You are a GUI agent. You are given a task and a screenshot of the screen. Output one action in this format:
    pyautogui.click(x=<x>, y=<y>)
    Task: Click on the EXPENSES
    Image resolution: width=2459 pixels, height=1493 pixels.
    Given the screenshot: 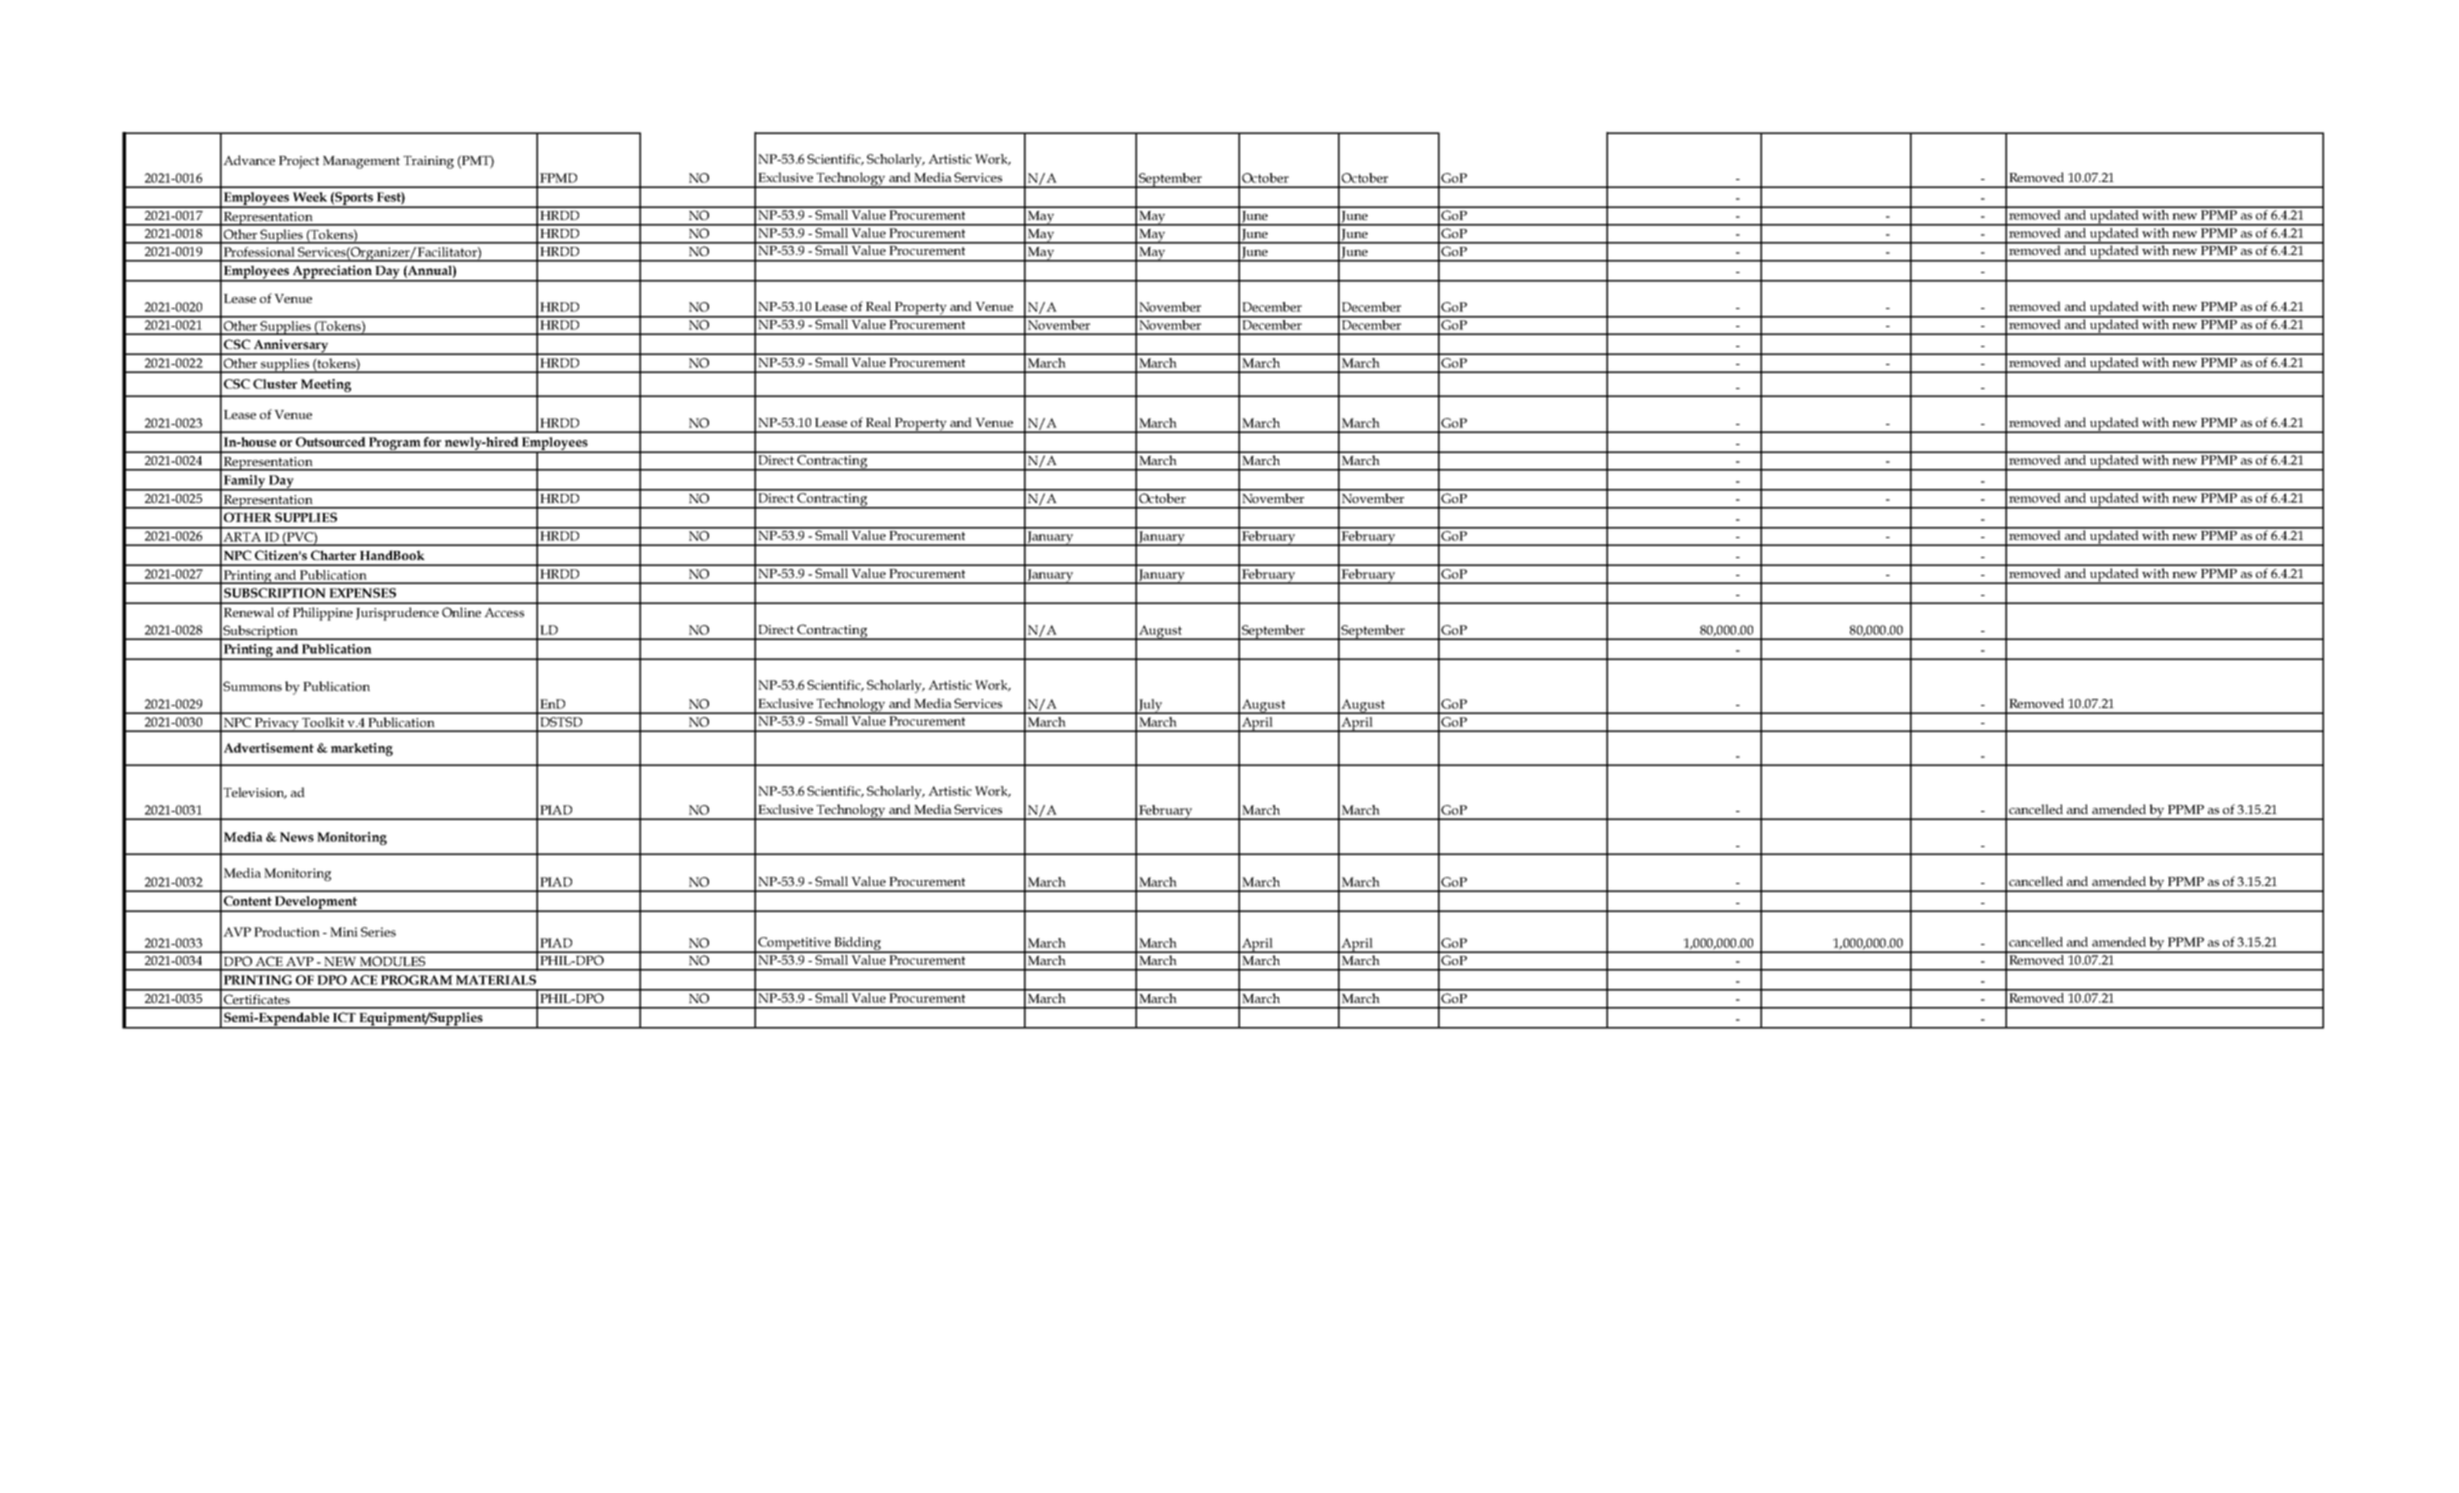 What is the action you would take?
    pyautogui.click(x=362, y=593)
